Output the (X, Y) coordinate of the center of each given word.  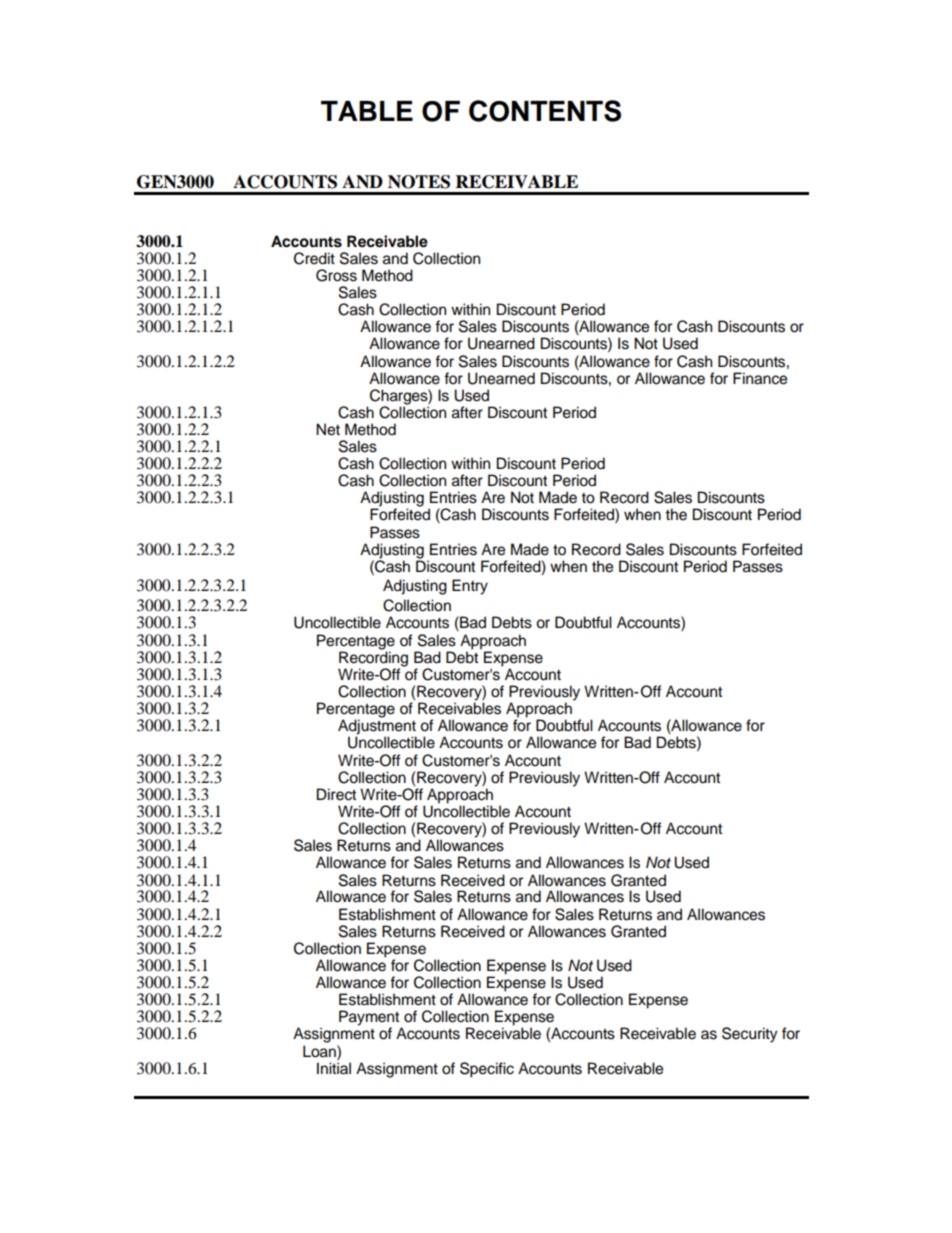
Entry (470, 587)
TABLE (367, 111)
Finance (760, 378)
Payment (370, 1019)
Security (750, 1035)
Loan (320, 1051)
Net (328, 429)
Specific (487, 1070)
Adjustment (377, 727)
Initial (334, 1068)
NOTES (419, 182)
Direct (336, 794)
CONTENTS (545, 111)
